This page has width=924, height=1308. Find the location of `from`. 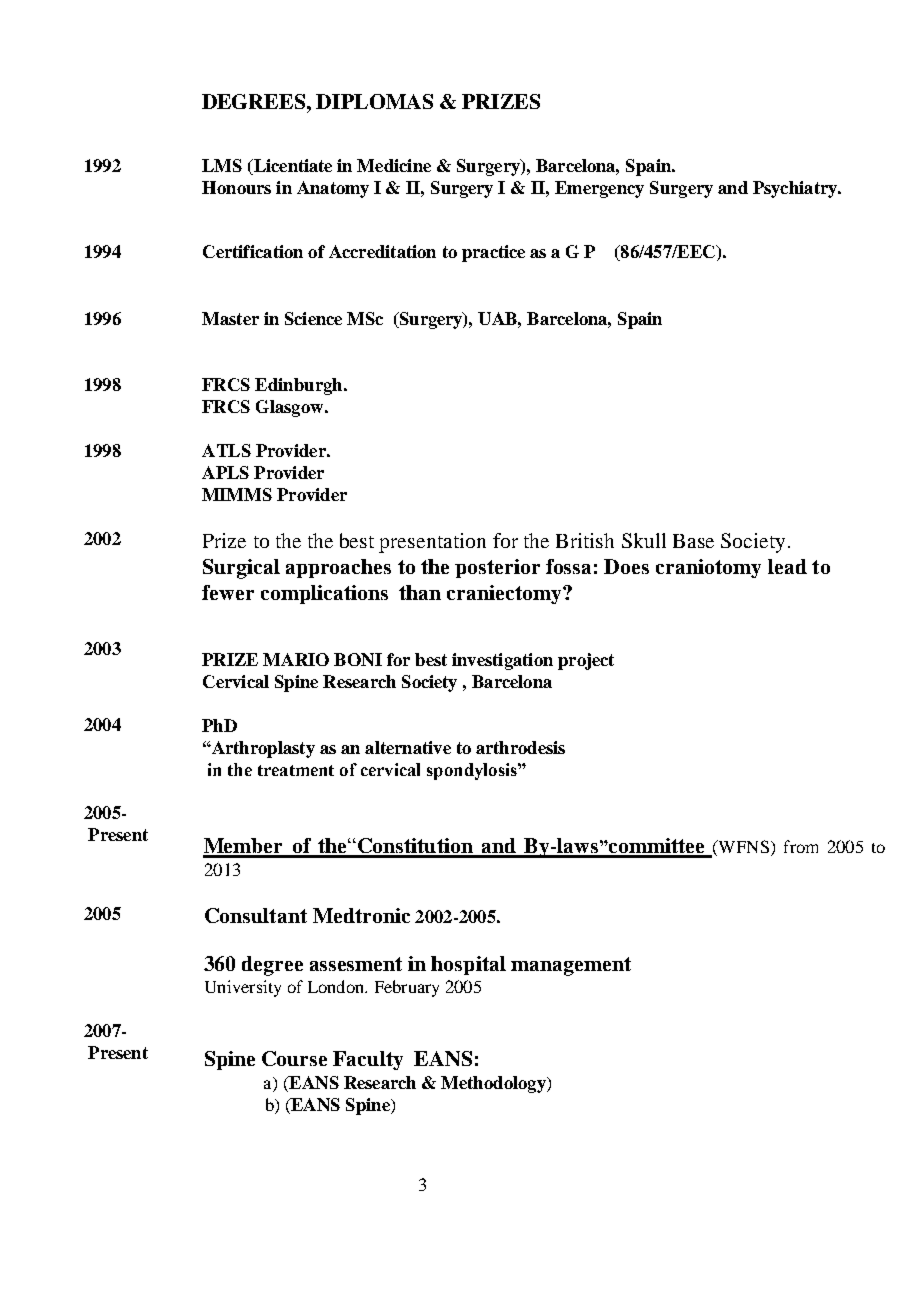

from is located at coordinates (801, 846).
